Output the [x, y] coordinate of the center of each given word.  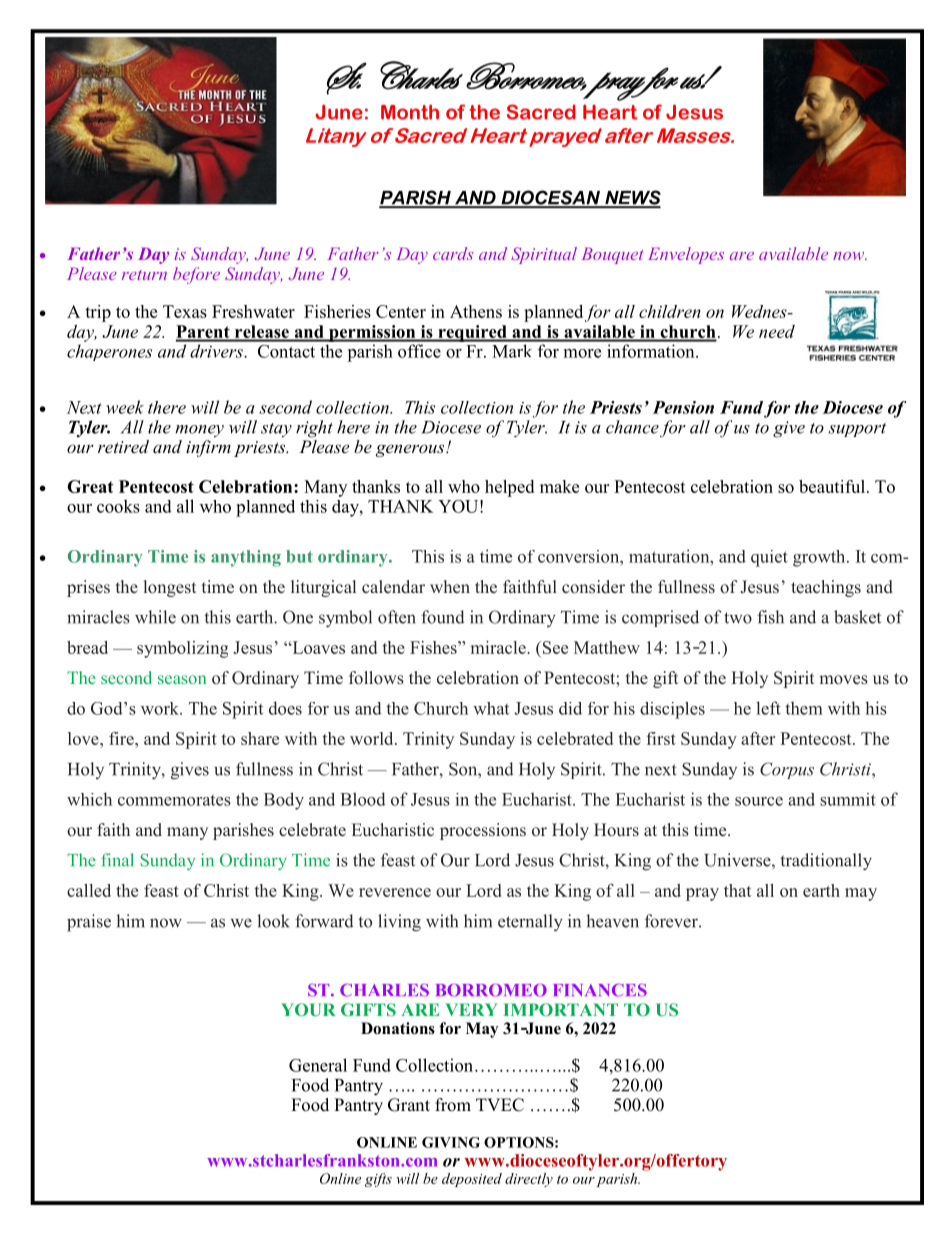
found [443, 617]
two [738, 618]
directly [529, 1180]
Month [410, 112]
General [318, 1065]
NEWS [632, 198]
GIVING [451, 1142]
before [196, 275]
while [155, 617]
